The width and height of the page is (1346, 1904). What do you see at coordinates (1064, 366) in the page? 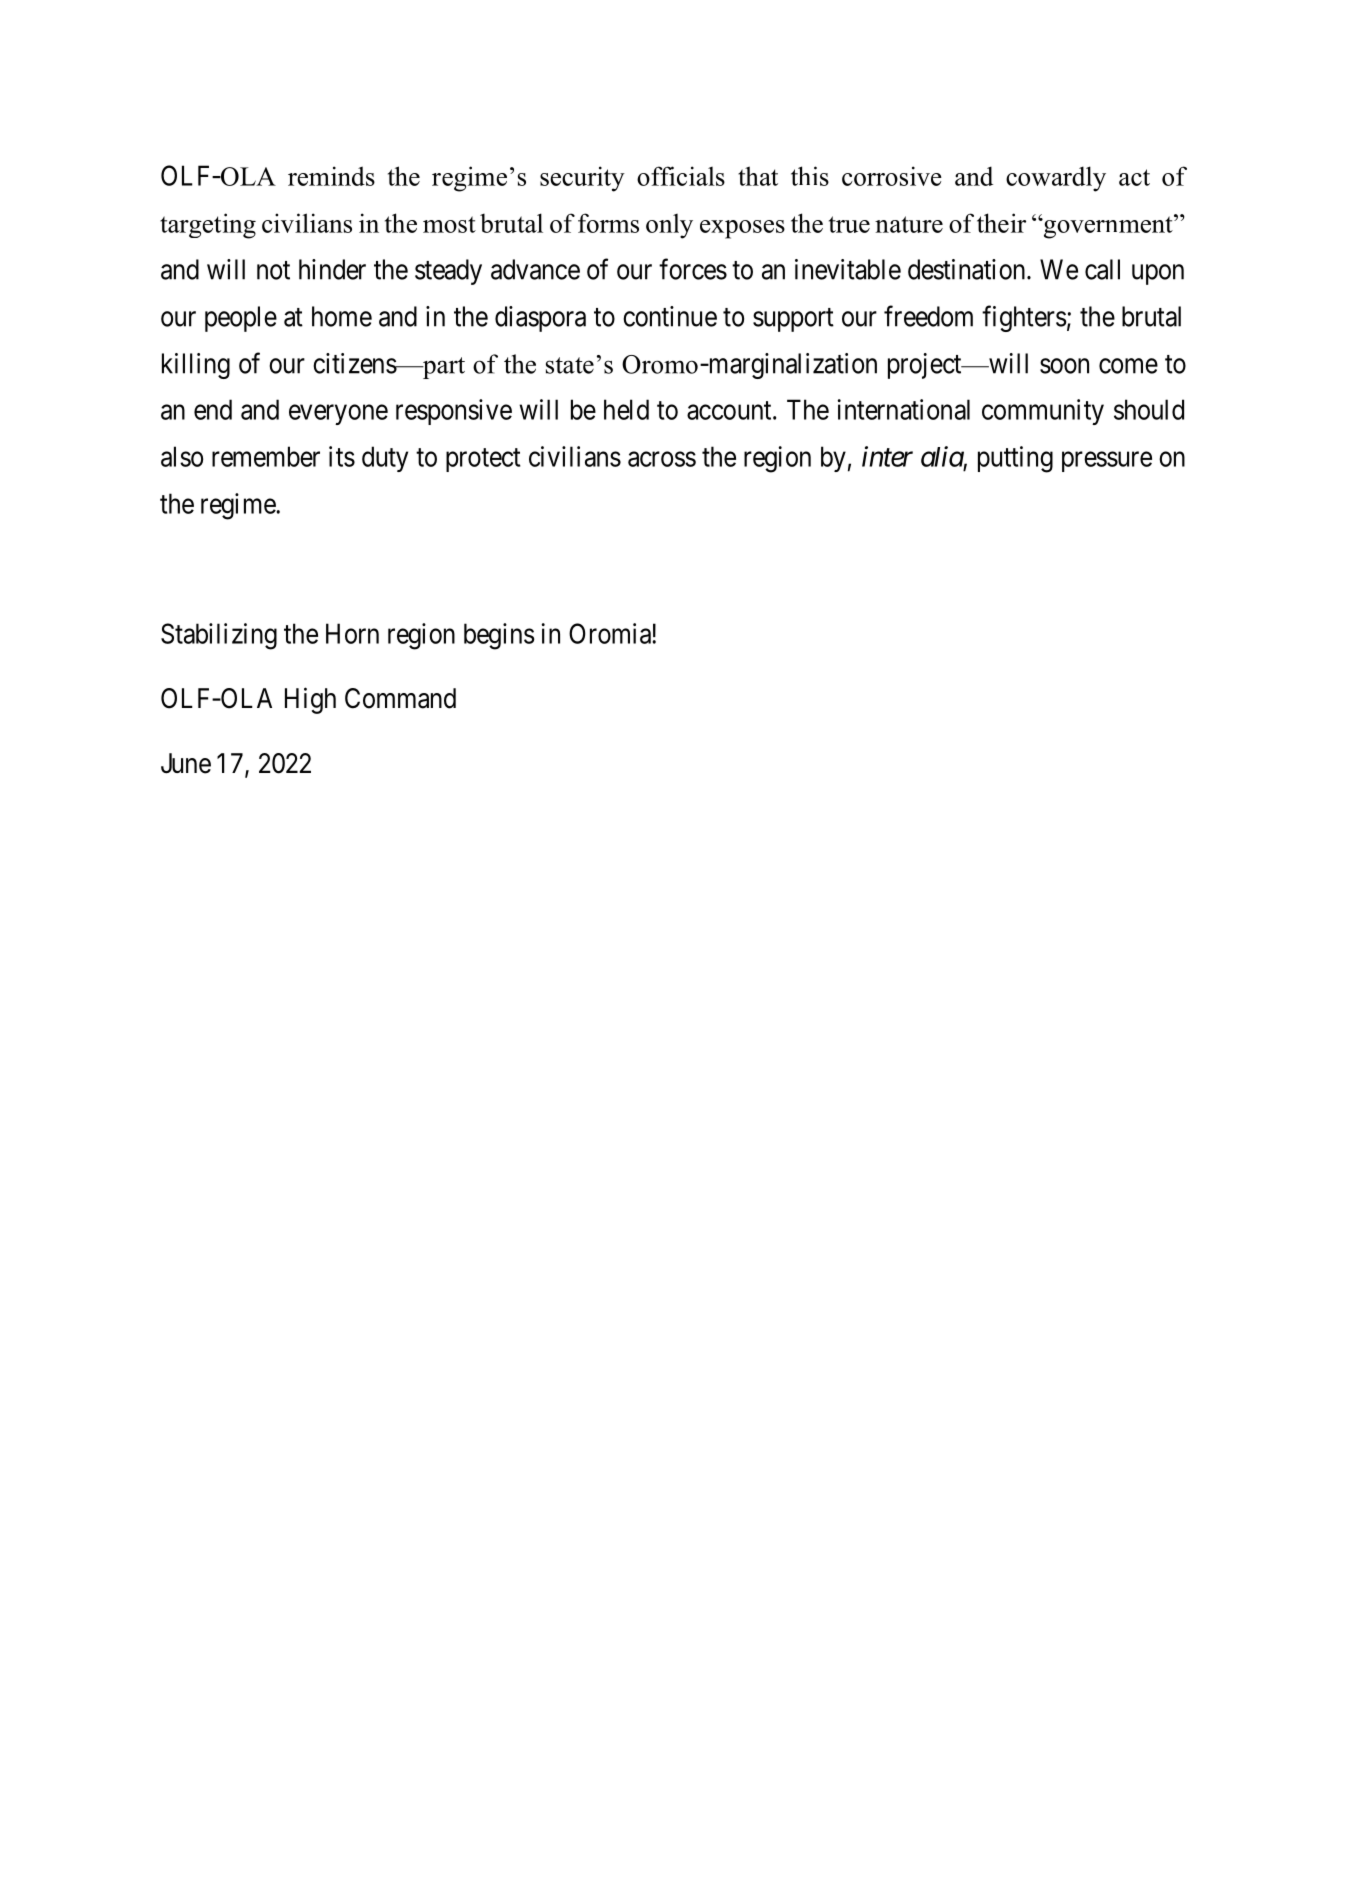
I see `soon` at bounding box center [1064, 366].
